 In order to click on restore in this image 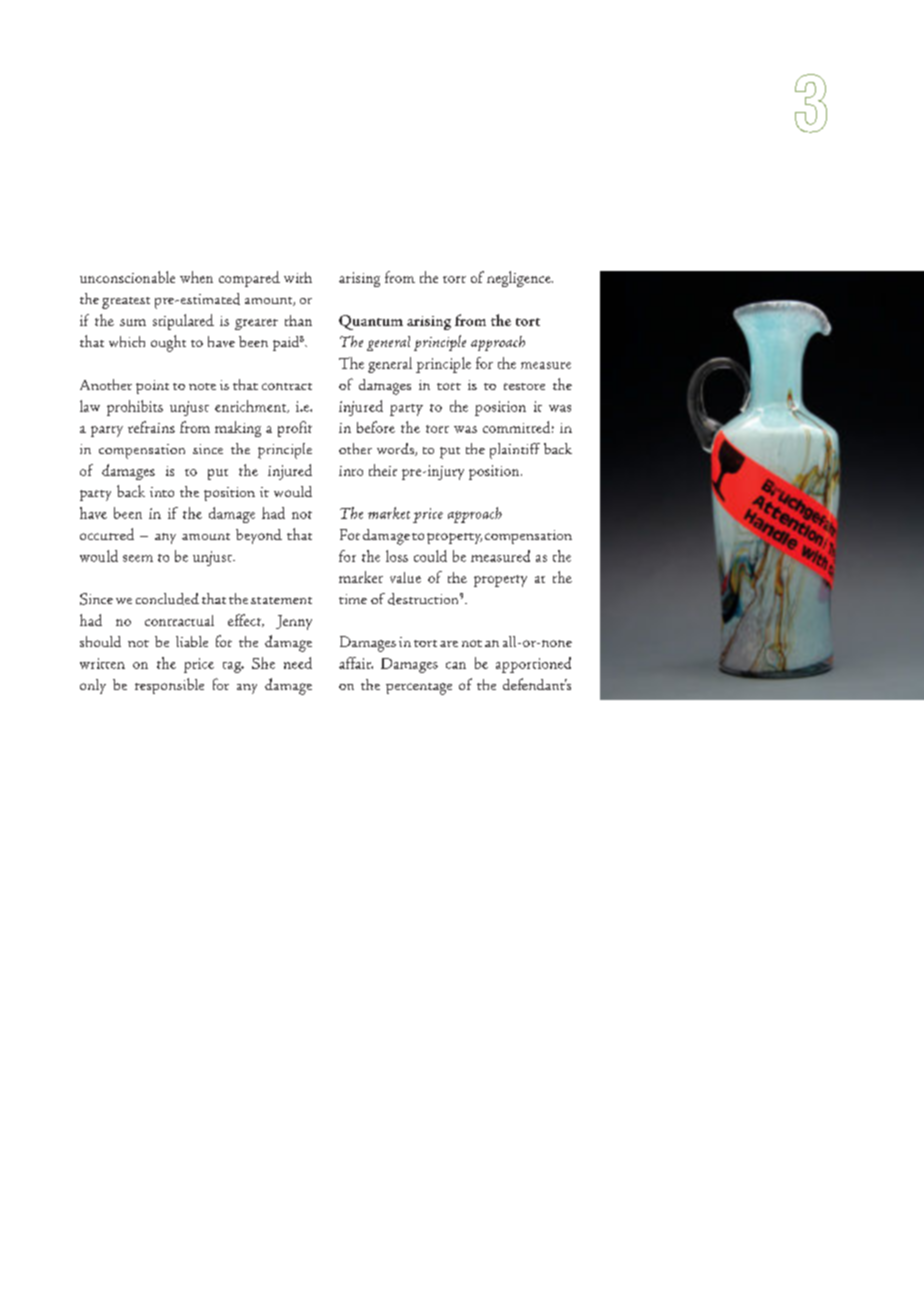, I will do `click(524, 386)`.
